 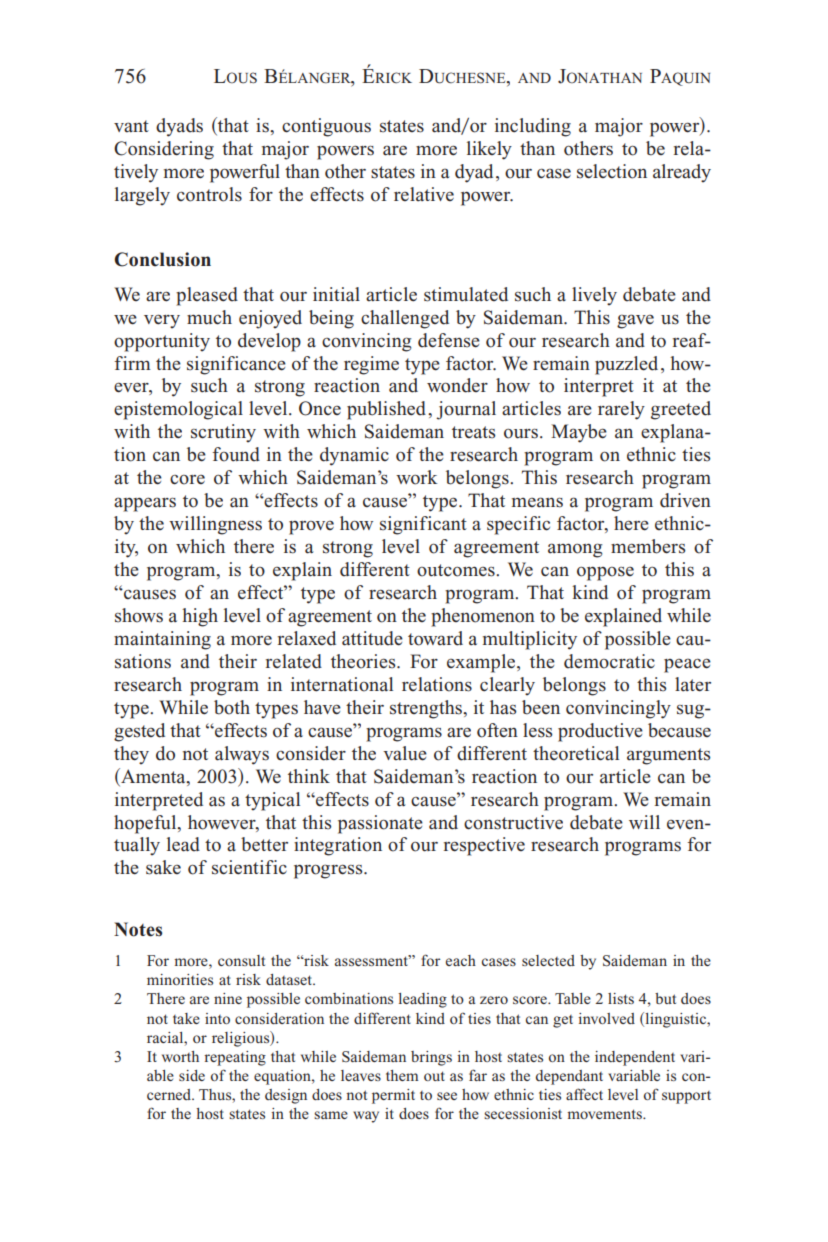 What do you see at coordinates (423, 525) in the image?
I see `significant` at bounding box center [423, 525].
